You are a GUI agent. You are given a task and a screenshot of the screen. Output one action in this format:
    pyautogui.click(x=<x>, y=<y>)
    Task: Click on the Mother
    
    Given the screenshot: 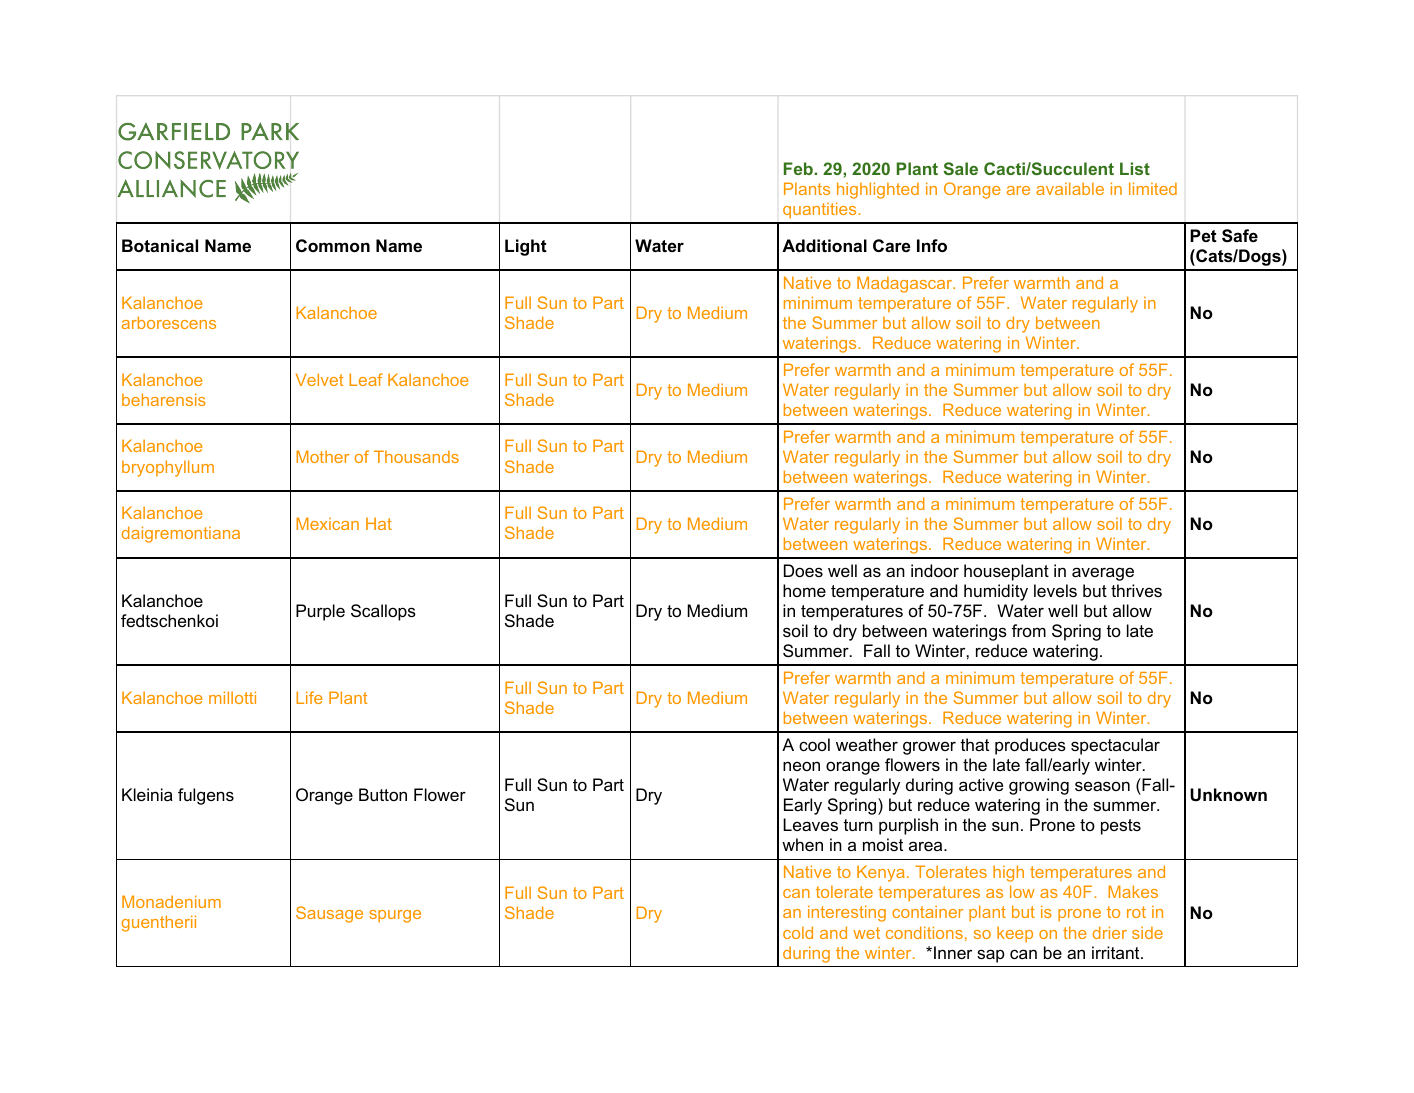 What is the action you would take?
    pyautogui.click(x=322, y=456)
